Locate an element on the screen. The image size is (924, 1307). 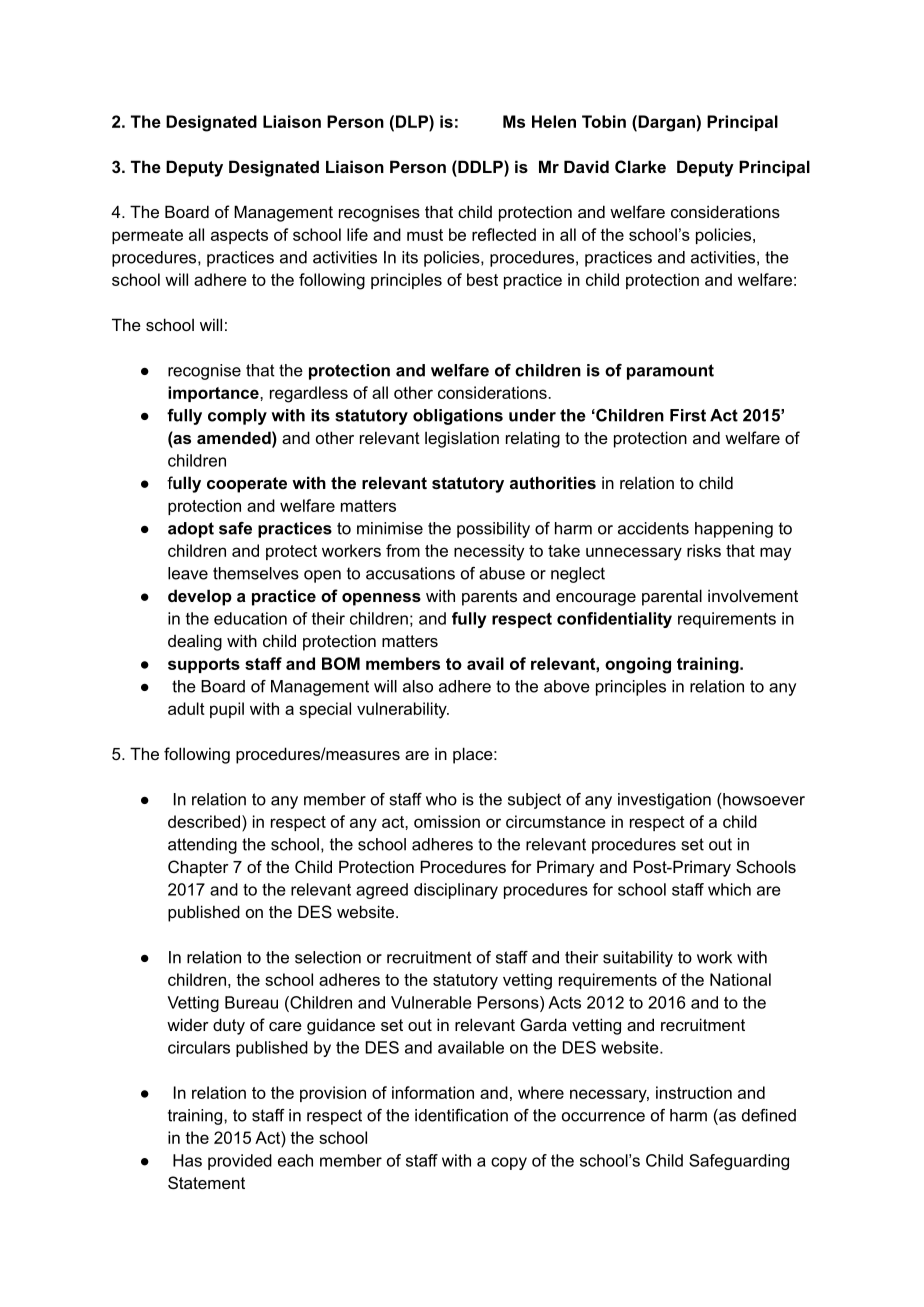
Chapter is located at coordinates (198, 868).
